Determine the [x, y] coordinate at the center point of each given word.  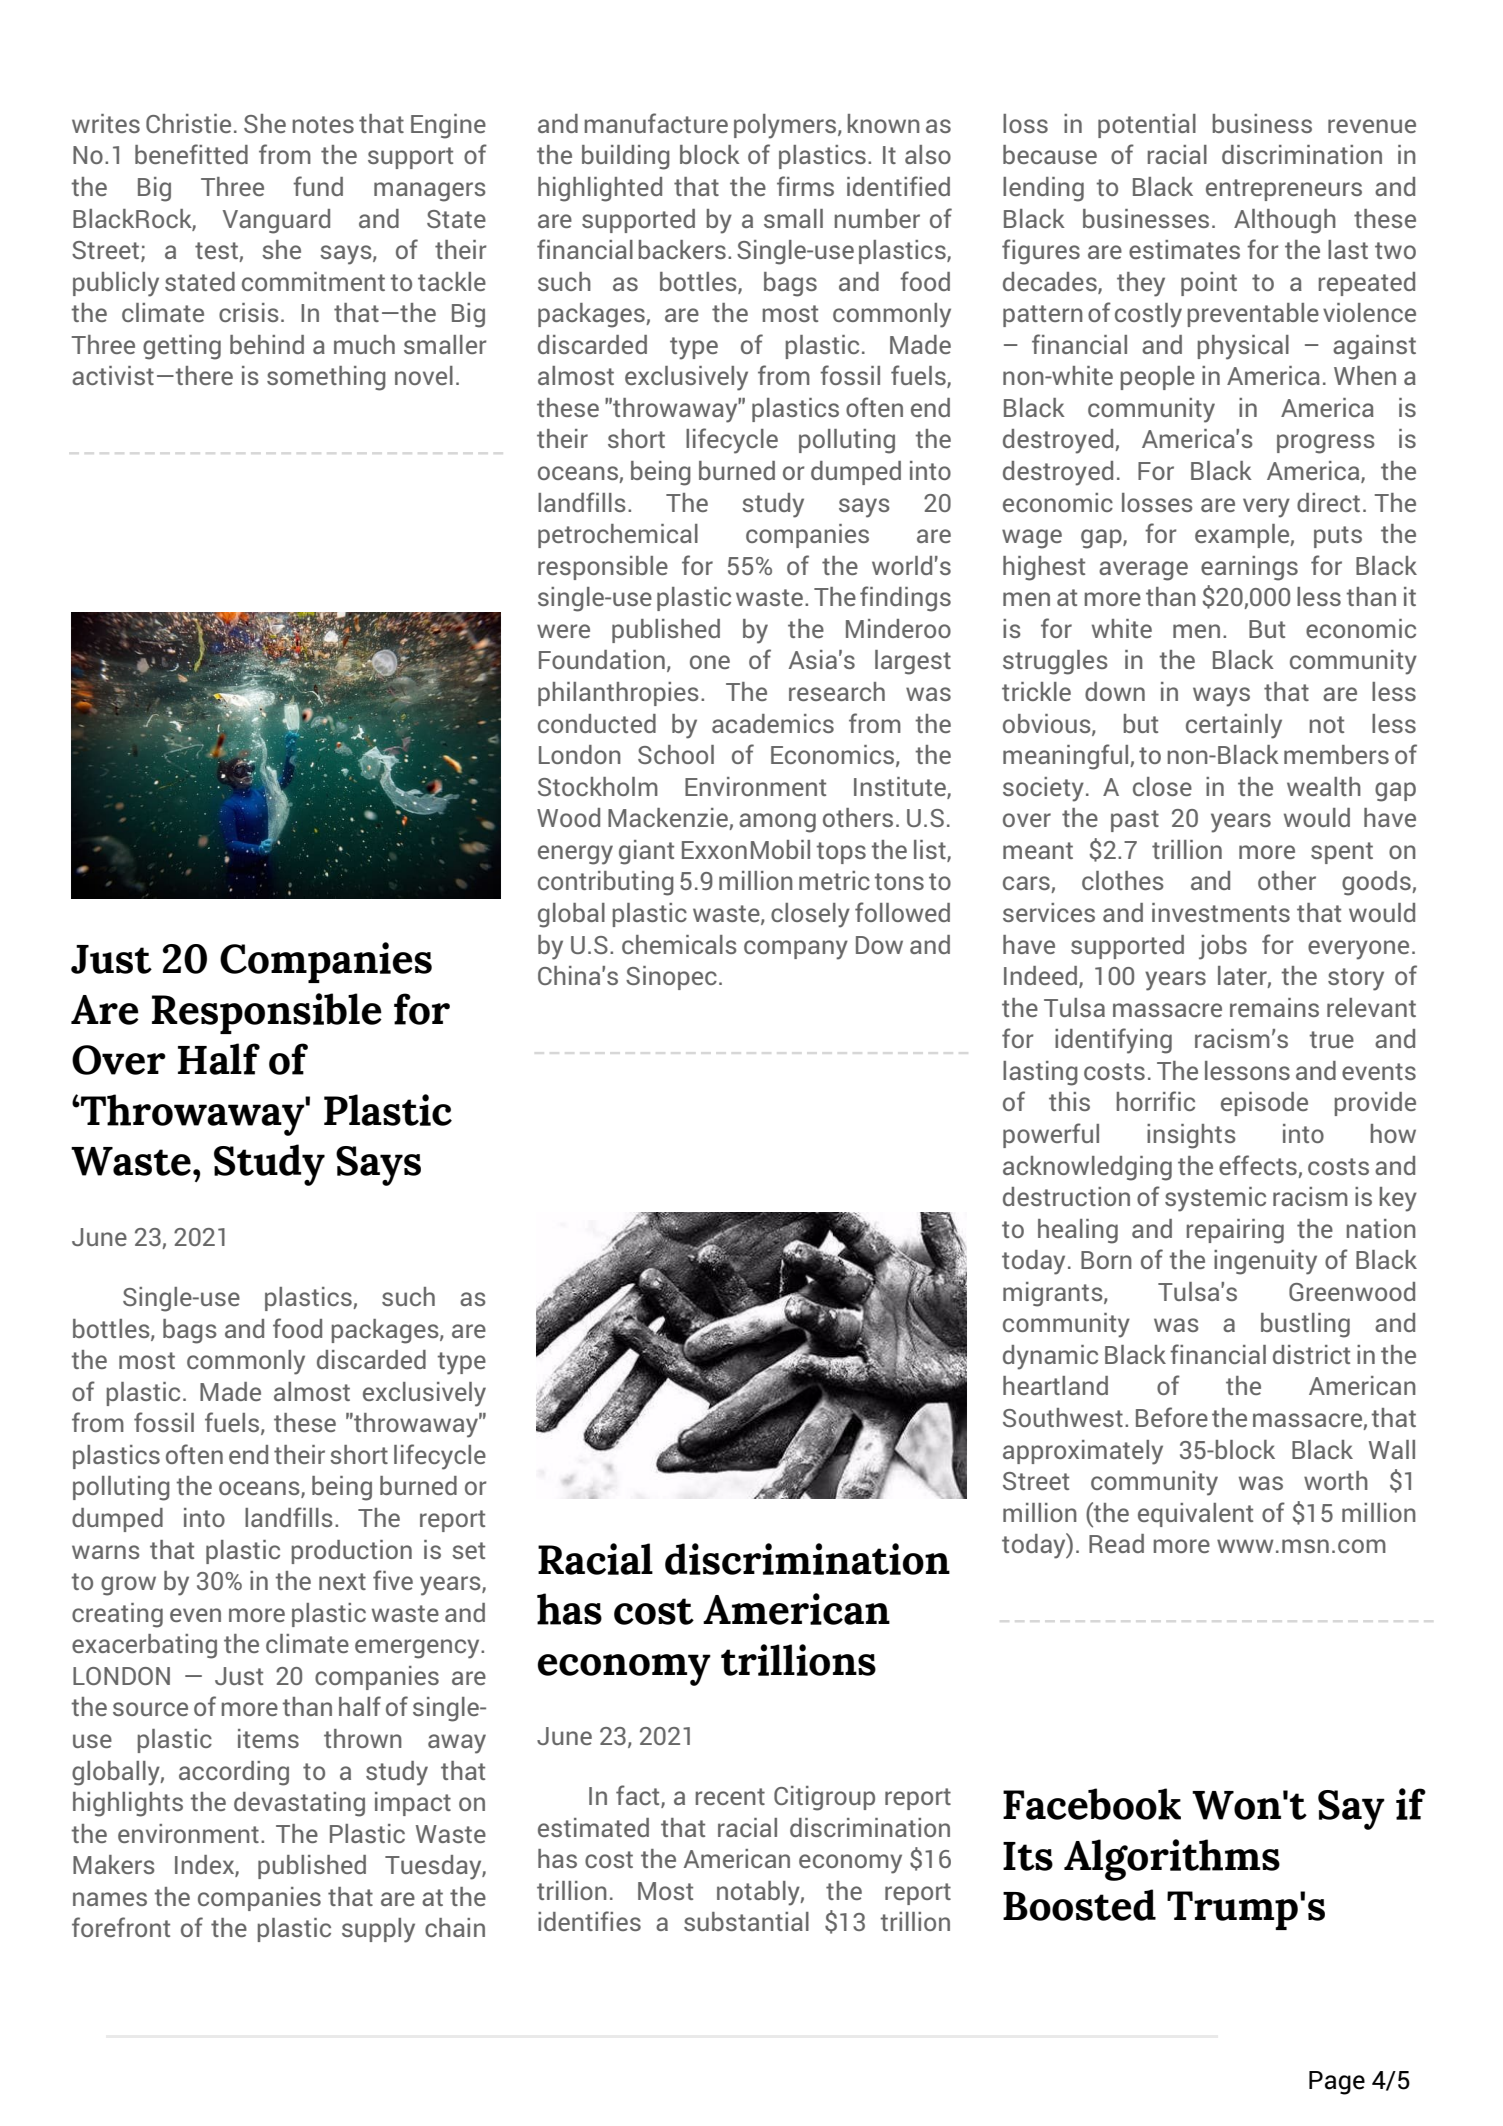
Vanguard [276, 221]
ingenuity [1265, 1262]
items [268, 1738]
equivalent [1195, 1515]
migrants [1054, 1294]
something [326, 378]
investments [1221, 912]
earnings [1249, 568]
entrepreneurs [1284, 190]
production [352, 1552]
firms [805, 186]
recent [730, 1796]
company [796, 950]
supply [378, 1930]
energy [575, 855]
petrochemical [618, 536]
